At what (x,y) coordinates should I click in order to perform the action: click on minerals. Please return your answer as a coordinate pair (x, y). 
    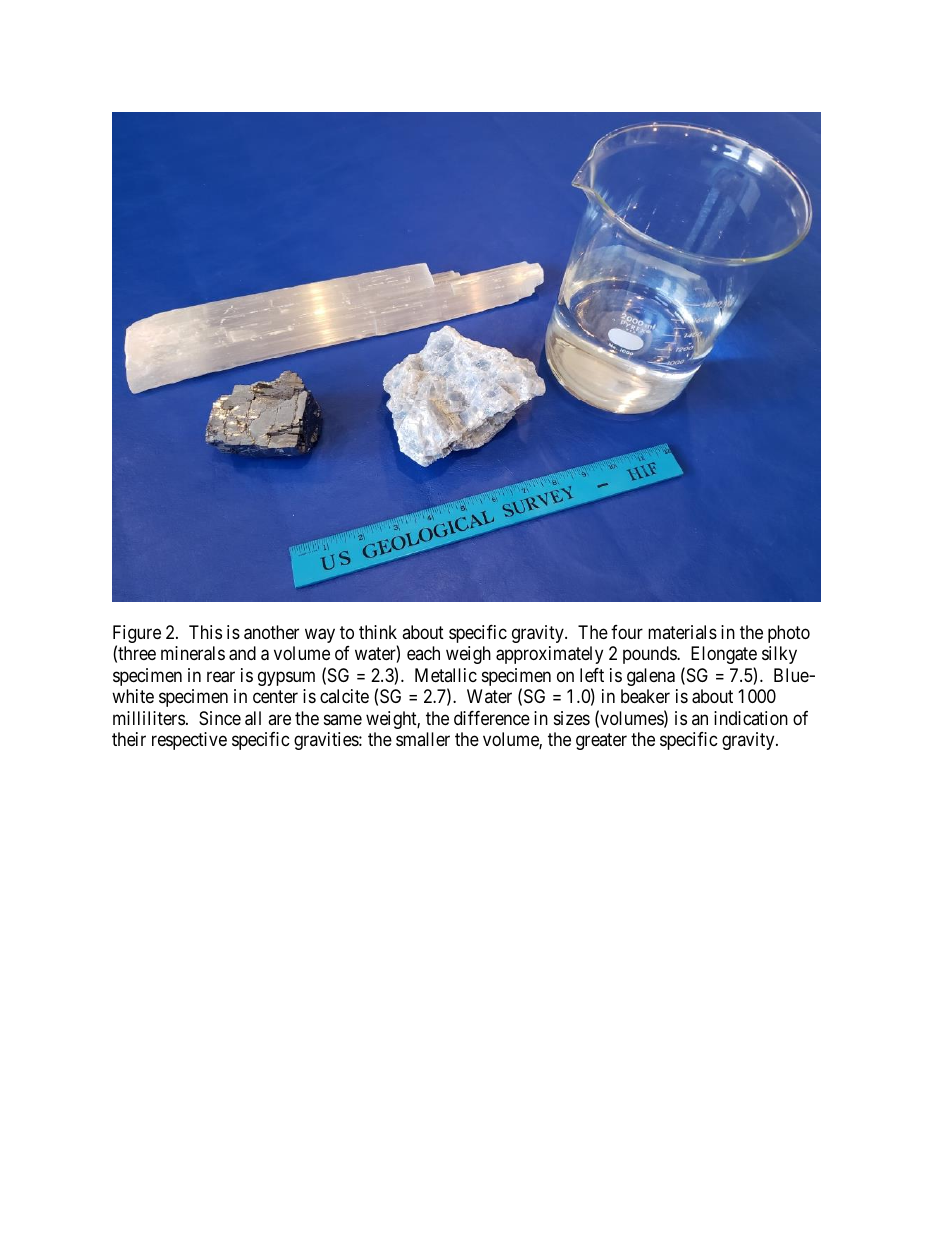
    Looking at the image, I should click on (193, 653).
